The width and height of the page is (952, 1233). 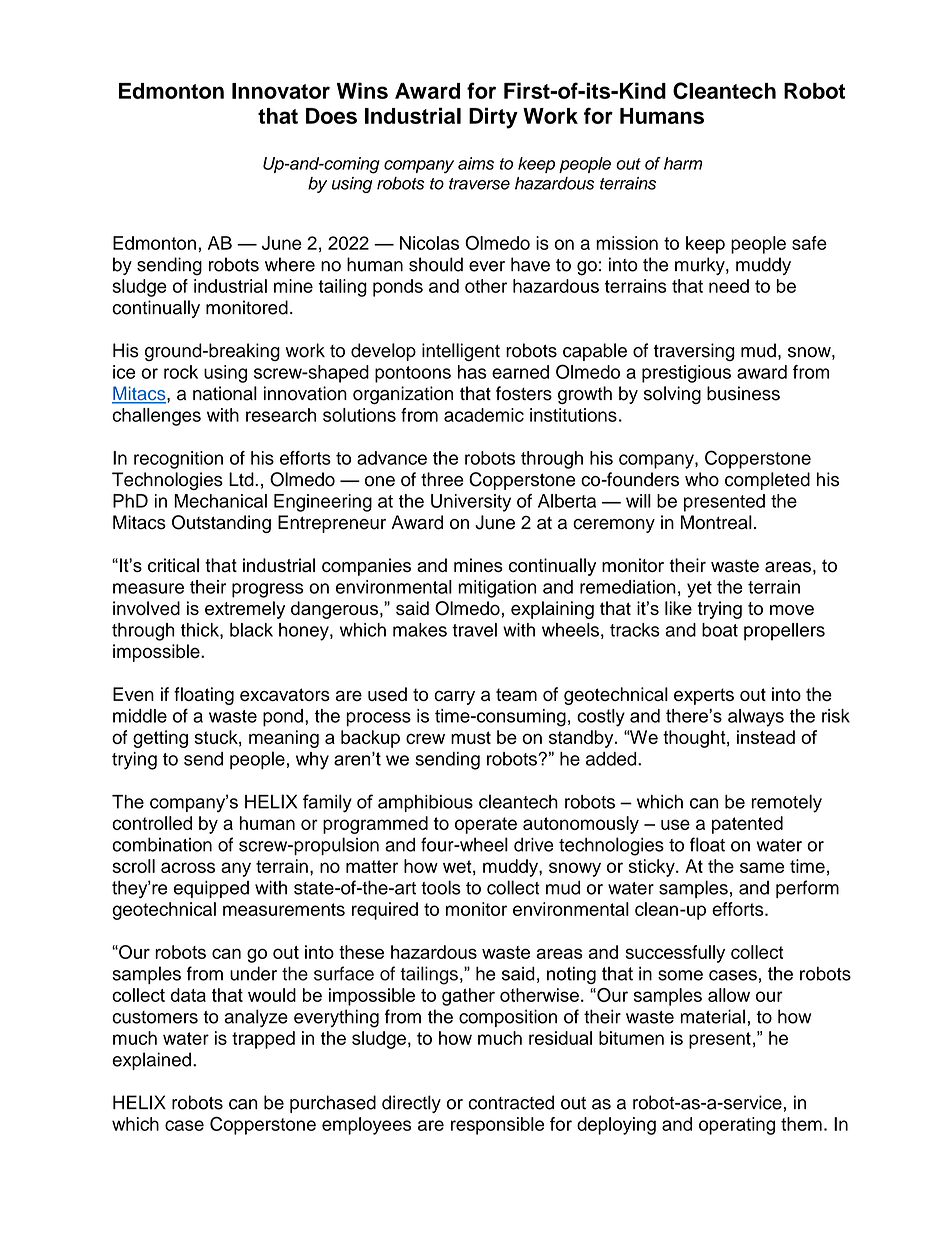 What do you see at coordinates (471, 737) in the page?
I see `must` at bounding box center [471, 737].
